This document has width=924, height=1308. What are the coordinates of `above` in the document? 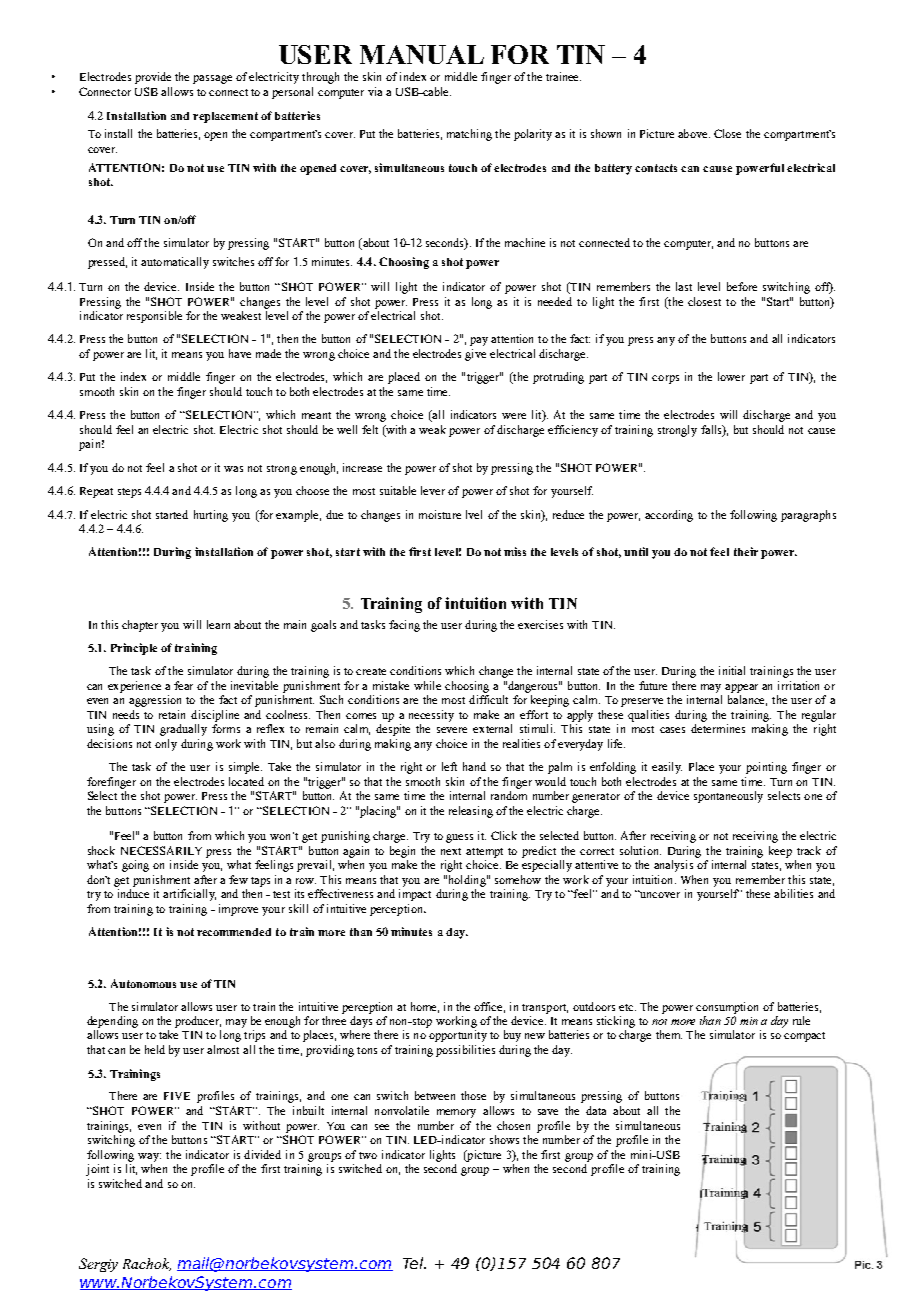 It's located at (694, 133).
